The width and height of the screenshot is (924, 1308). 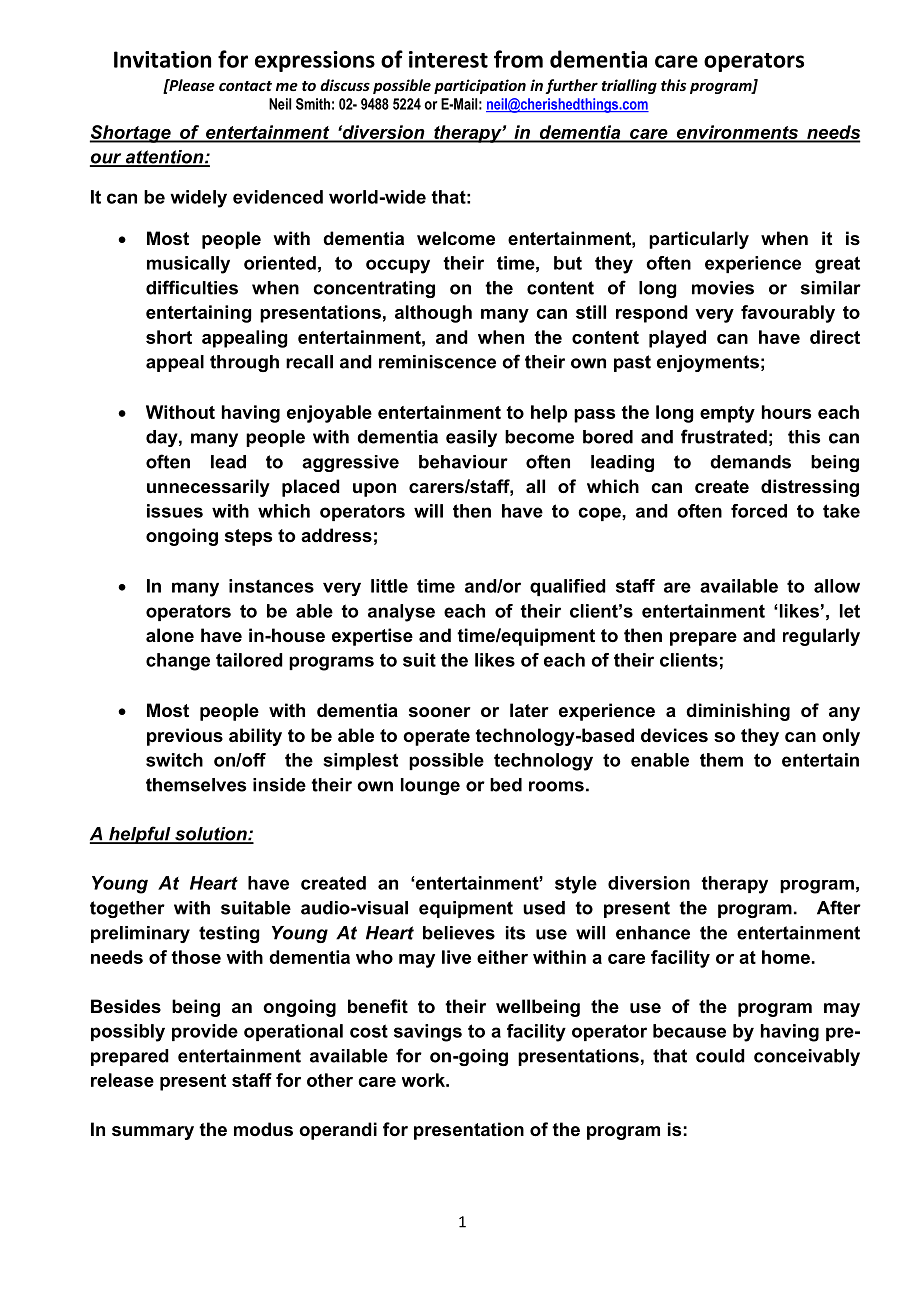 I want to click on allow, so click(x=837, y=586).
